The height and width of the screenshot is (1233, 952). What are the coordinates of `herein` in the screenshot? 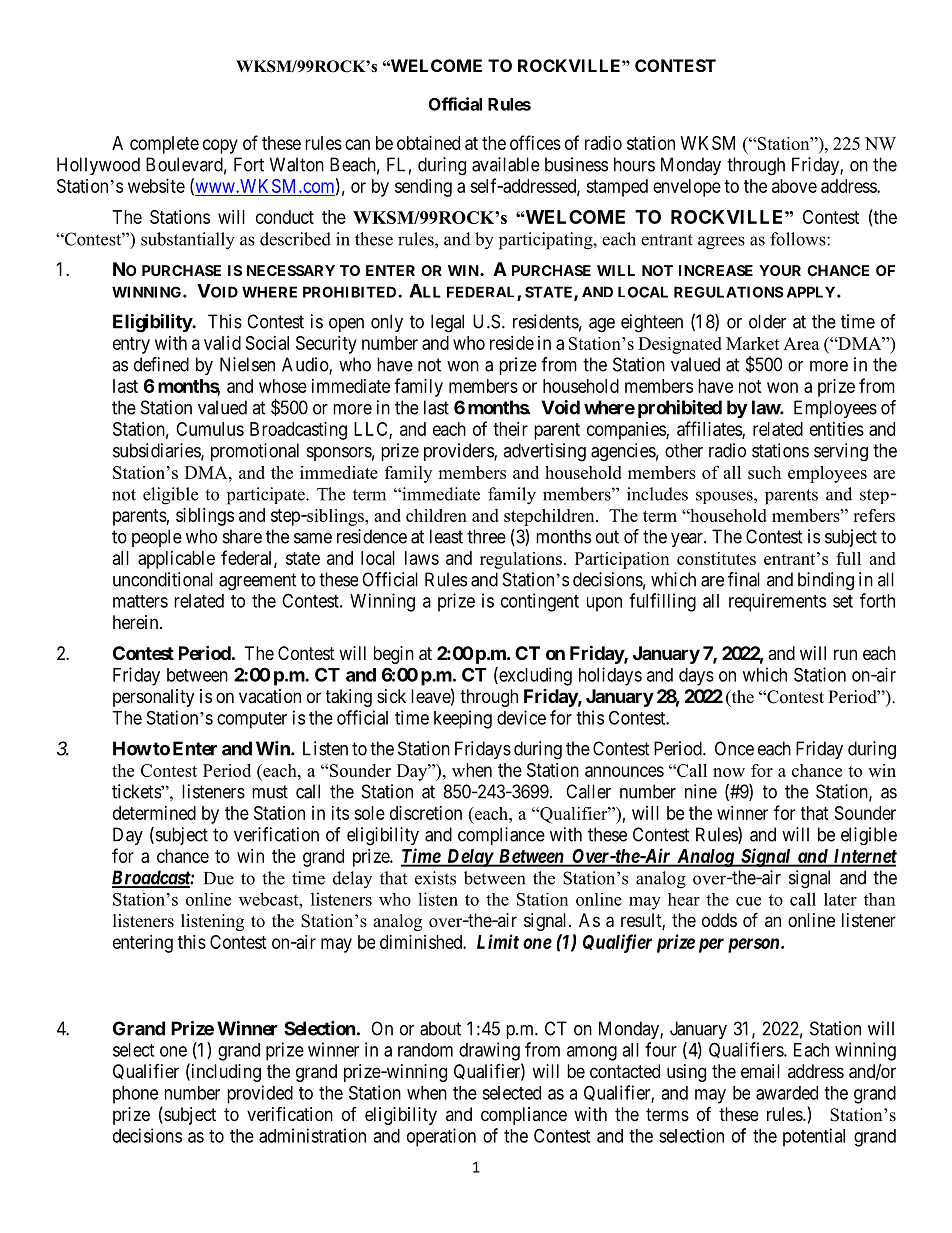 It's located at (137, 622).
